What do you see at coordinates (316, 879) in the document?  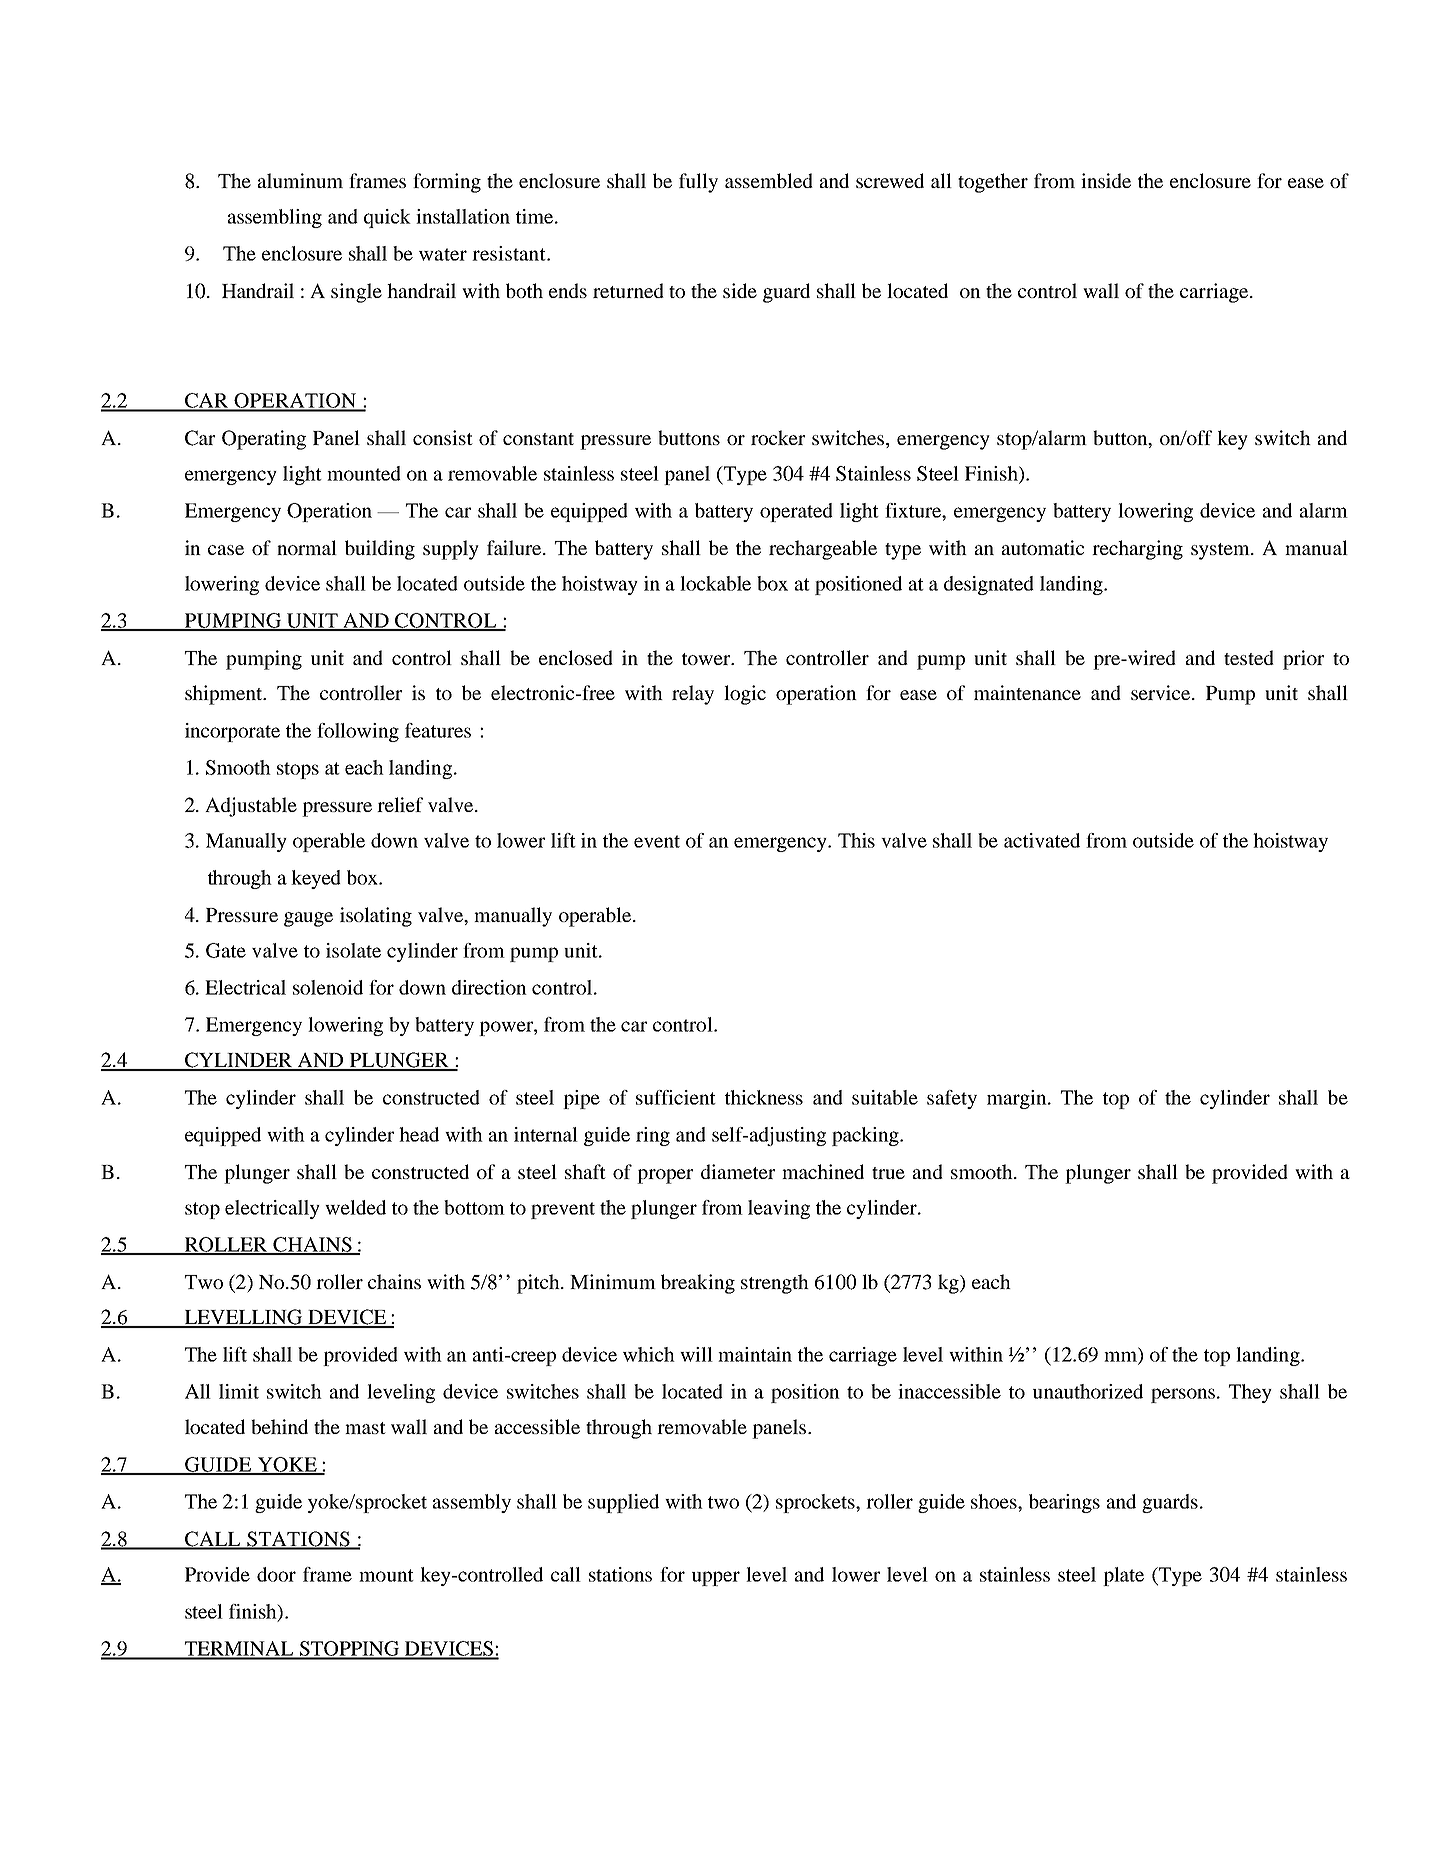 I see `keyed` at bounding box center [316, 879].
